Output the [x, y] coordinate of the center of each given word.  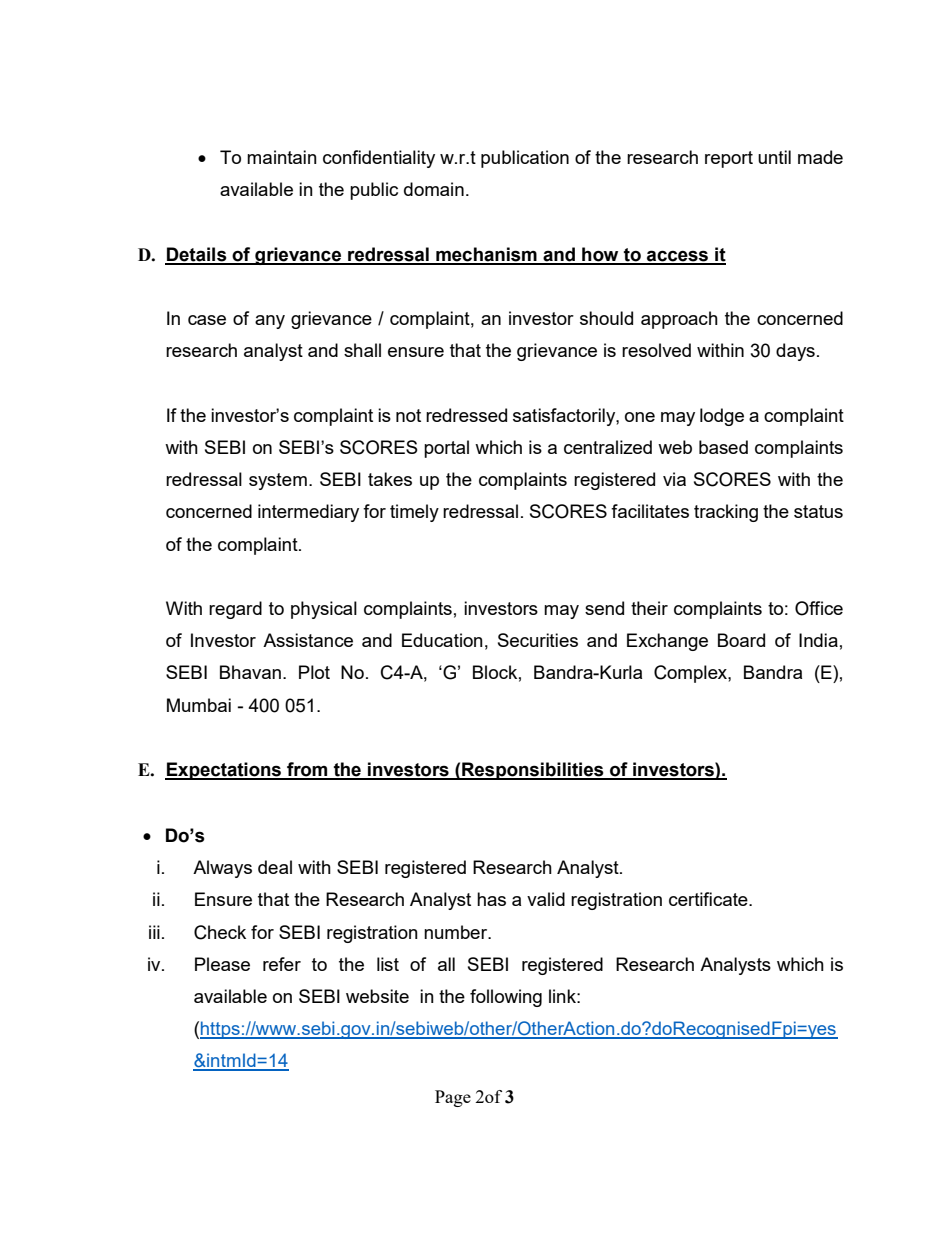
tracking [726, 513]
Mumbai [199, 705]
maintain [282, 157]
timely [414, 513]
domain [434, 189]
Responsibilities [533, 771]
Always [222, 869]
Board [741, 640]
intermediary [308, 513]
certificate [709, 899]
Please [222, 964]
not [408, 415]
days [795, 352]
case [207, 320]
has [491, 899]
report [729, 159]
